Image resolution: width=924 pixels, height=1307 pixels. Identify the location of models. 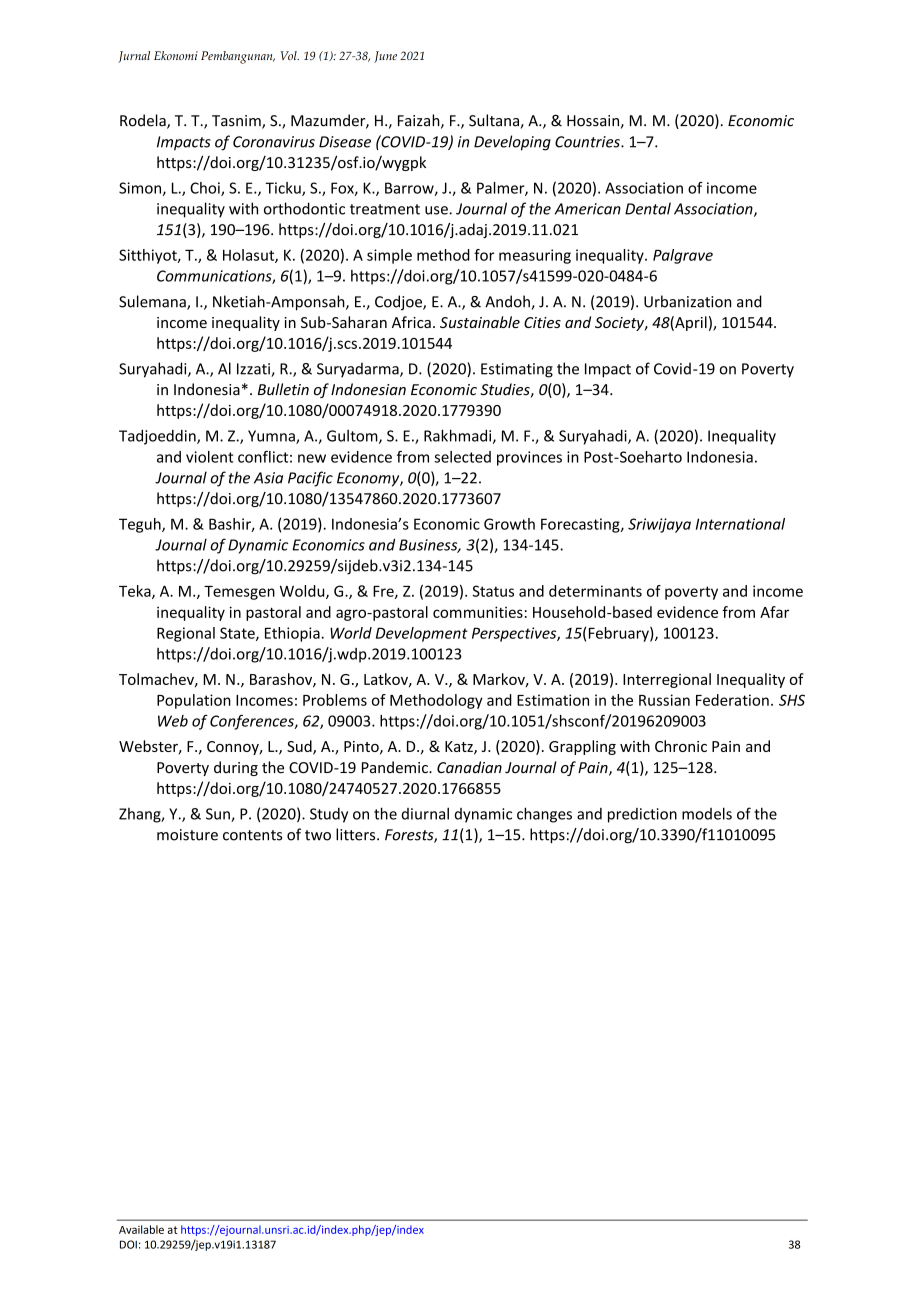
(707, 813).
